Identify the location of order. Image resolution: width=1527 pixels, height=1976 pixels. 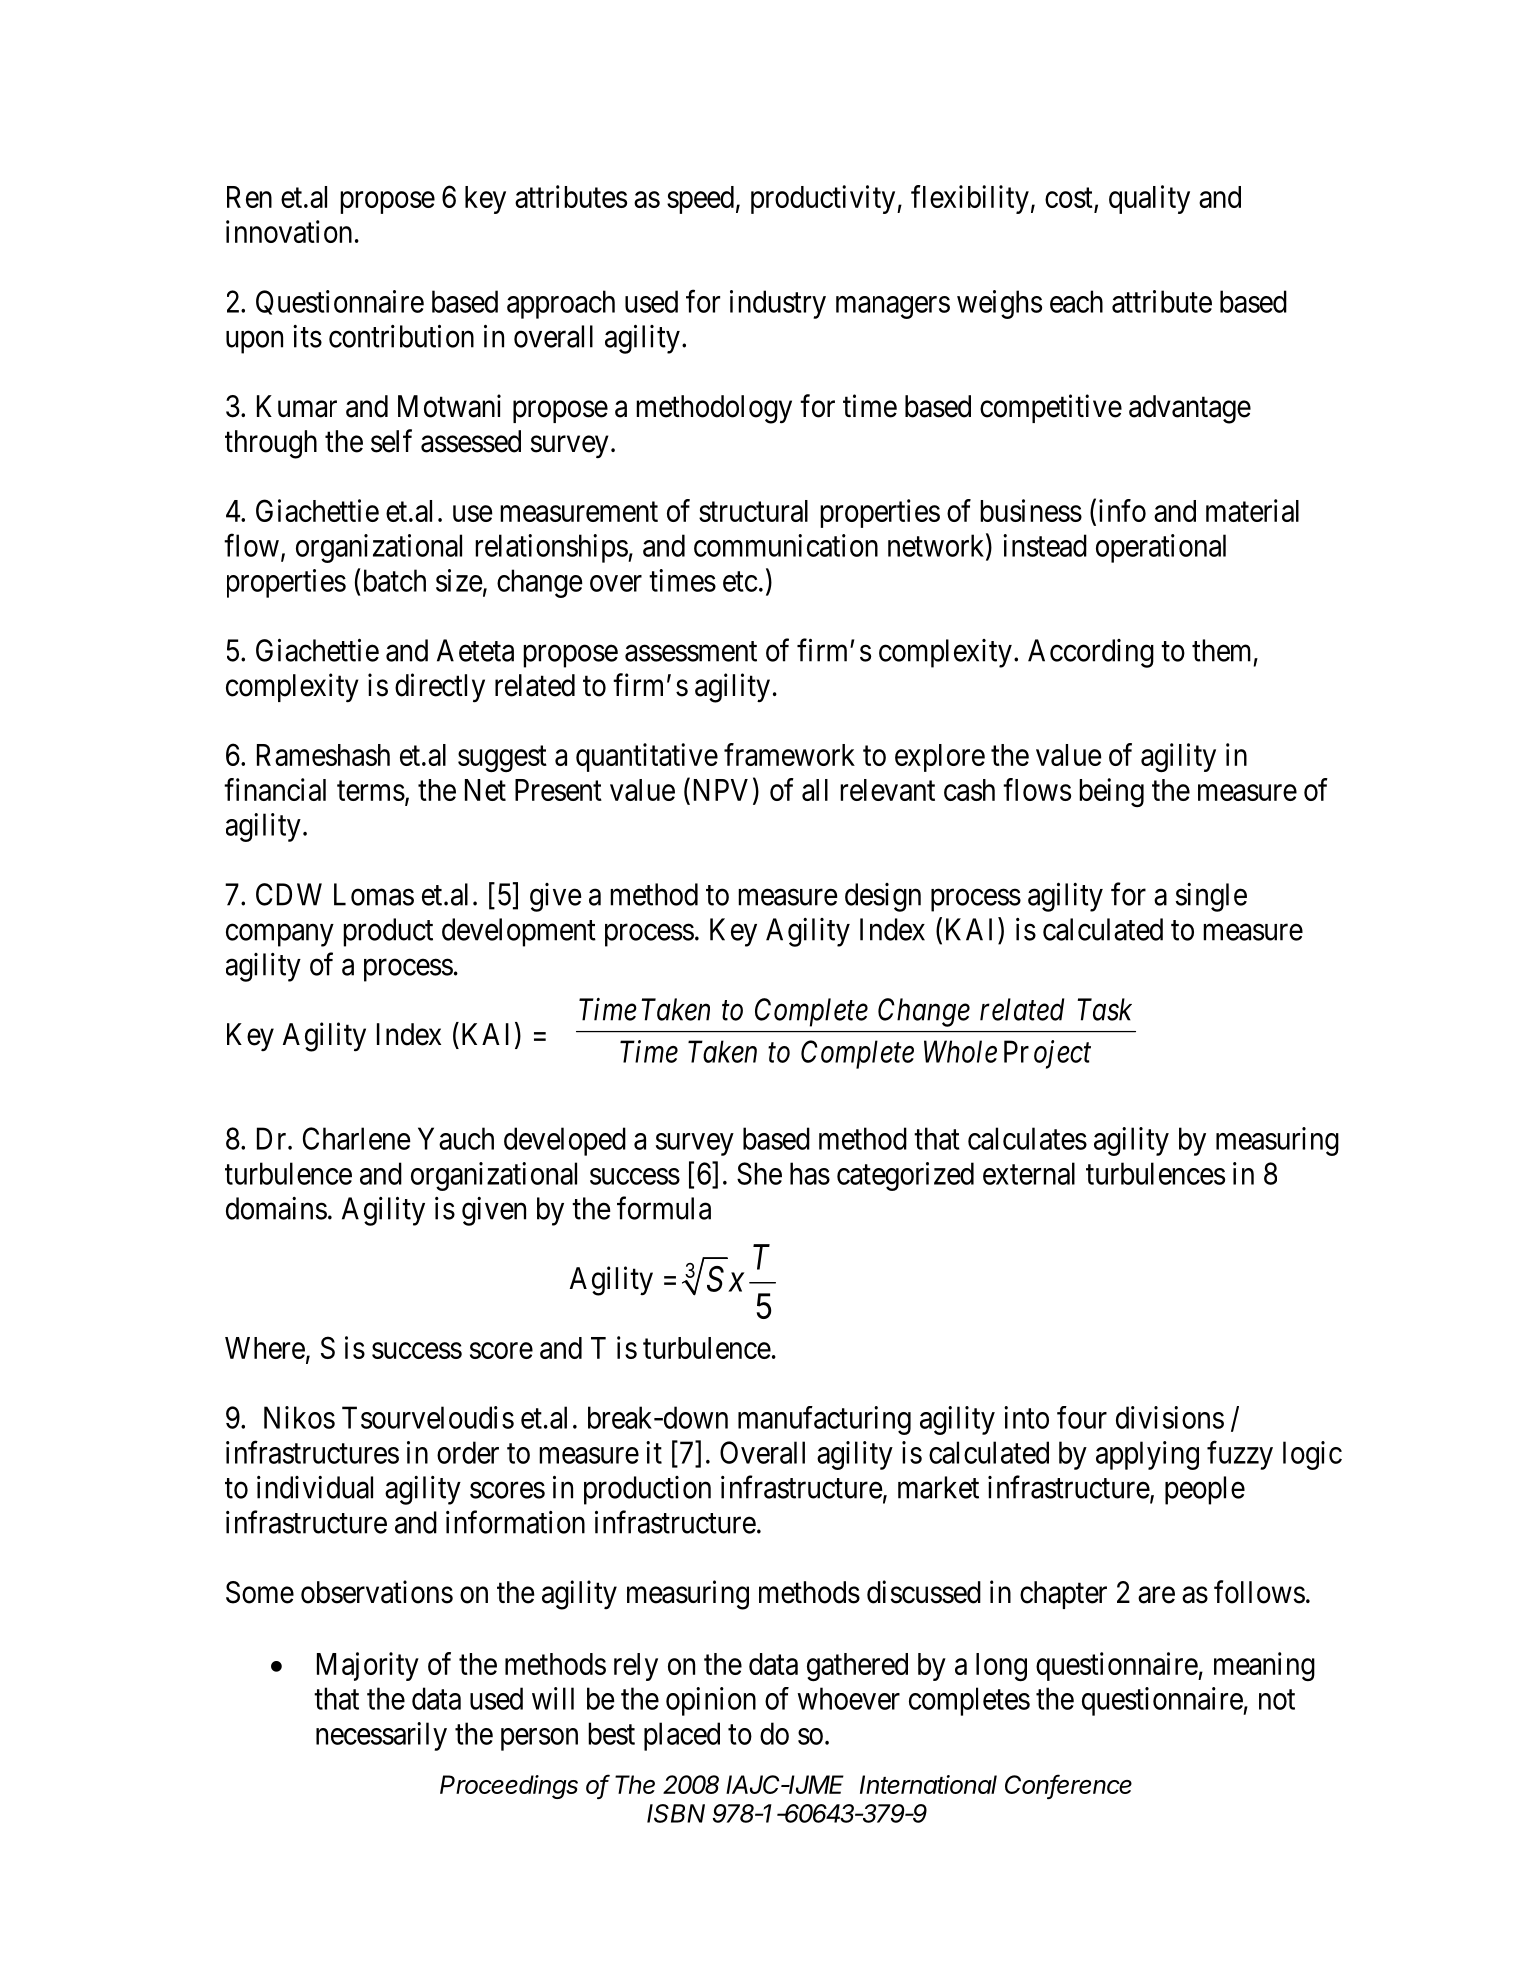
(468, 1452).
